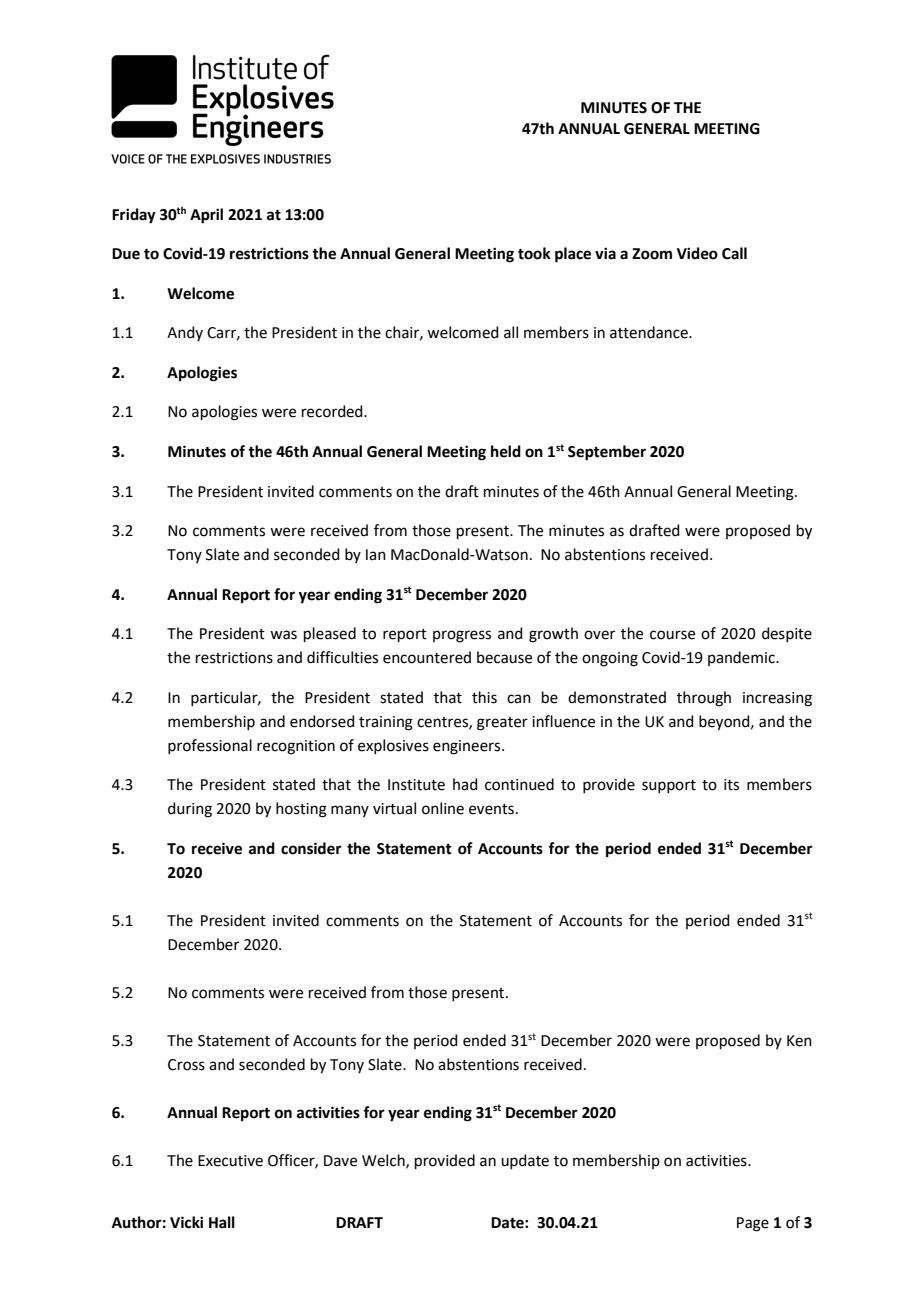 The height and width of the screenshot is (1308, 924). I want to click on professional, so click(210, 746).
